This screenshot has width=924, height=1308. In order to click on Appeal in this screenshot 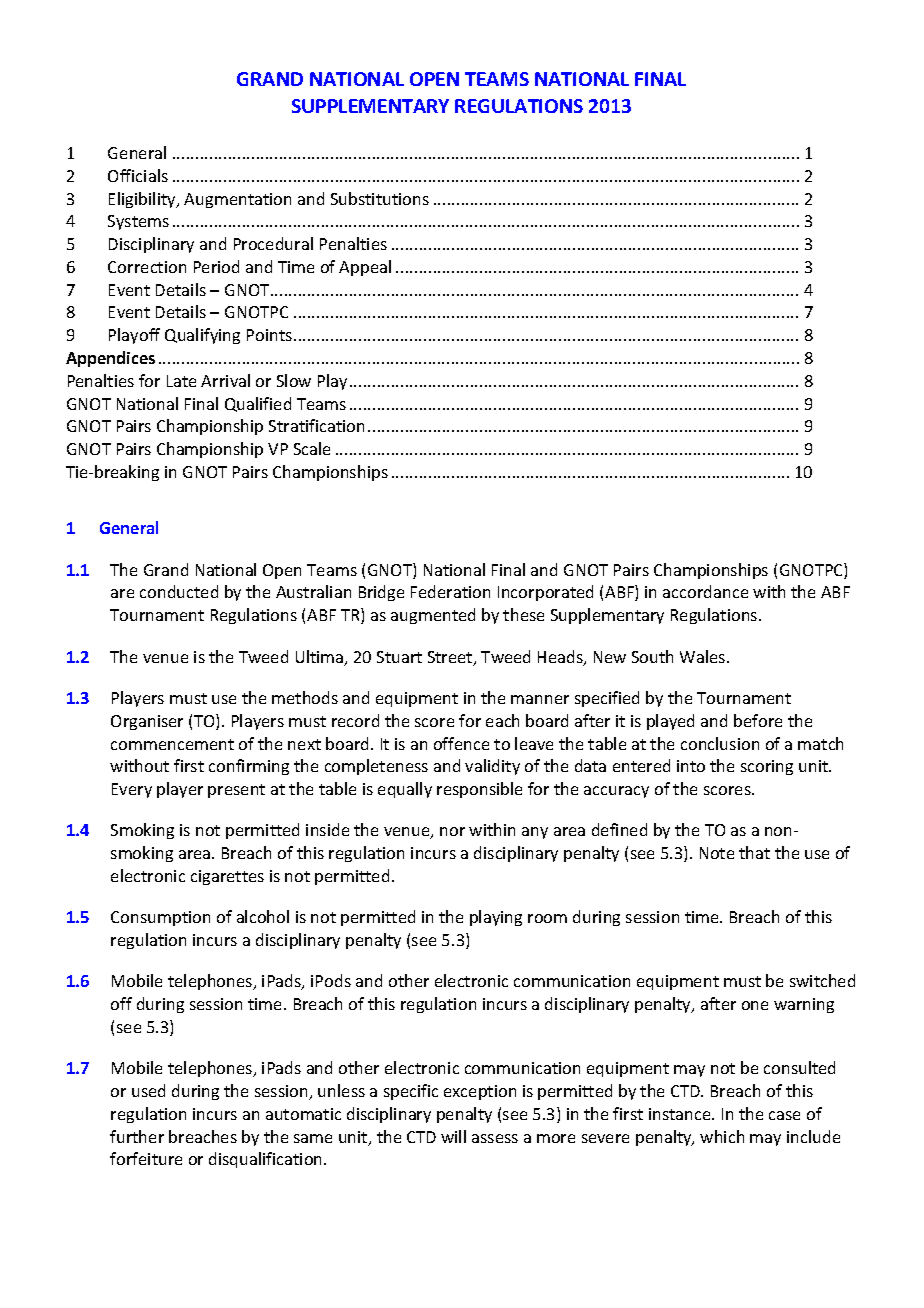, I will do `click(365, 268)`.
